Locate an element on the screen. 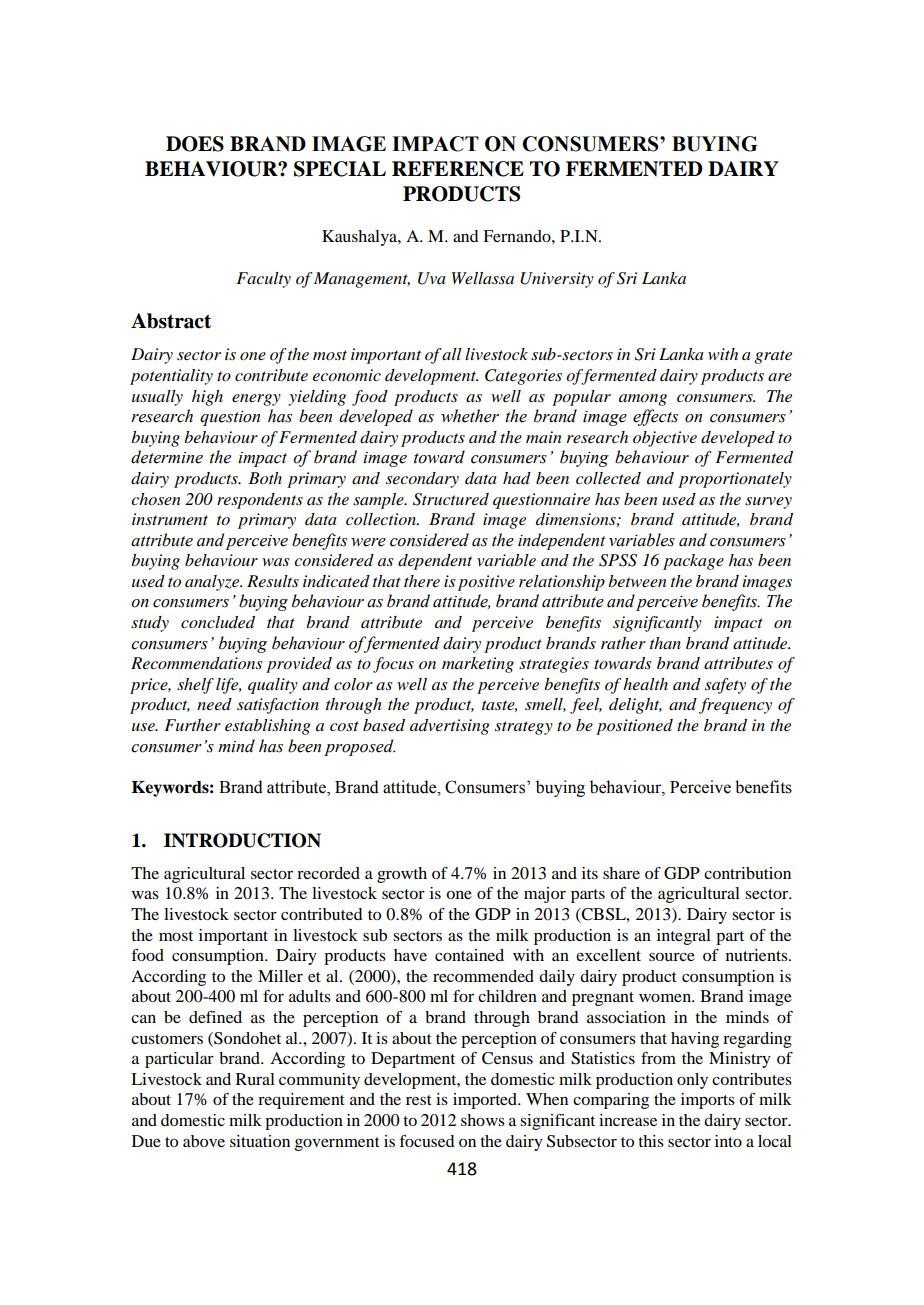 The height and width of the screenshot is (1305, 924). Structured is located at coordinates (451, 499).
